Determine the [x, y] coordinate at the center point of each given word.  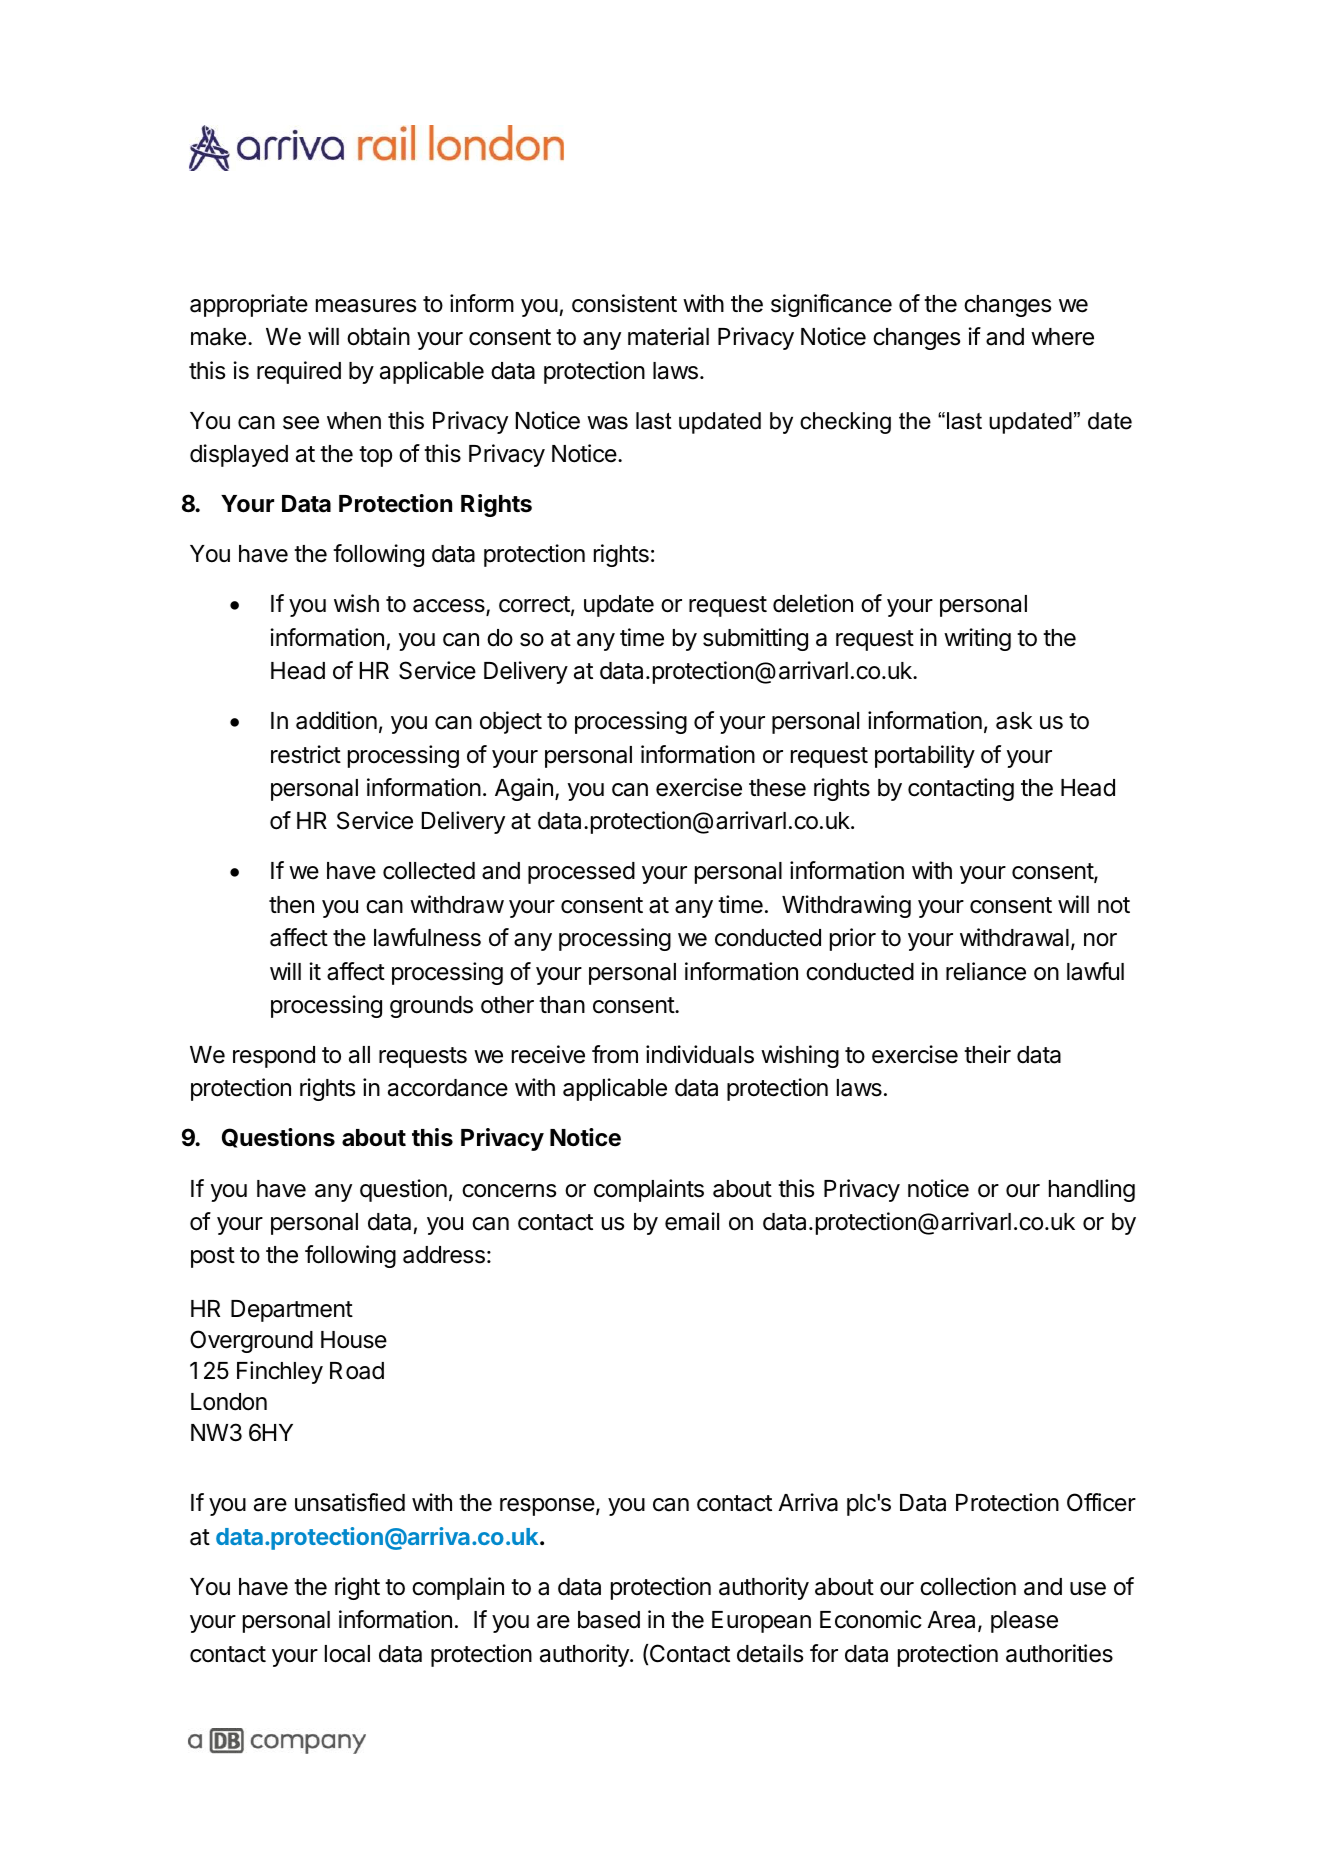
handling [1092, 1190]
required [299, 372]
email [692, 1221]
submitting [755, 639]
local [347, 1654]
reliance [986, 971]
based [609, 1620]
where [1062, 337]
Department [292, 1311]
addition [336, 720]
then [291, 905]
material [668, 336]
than [562, 1005]
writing [977, 639]
